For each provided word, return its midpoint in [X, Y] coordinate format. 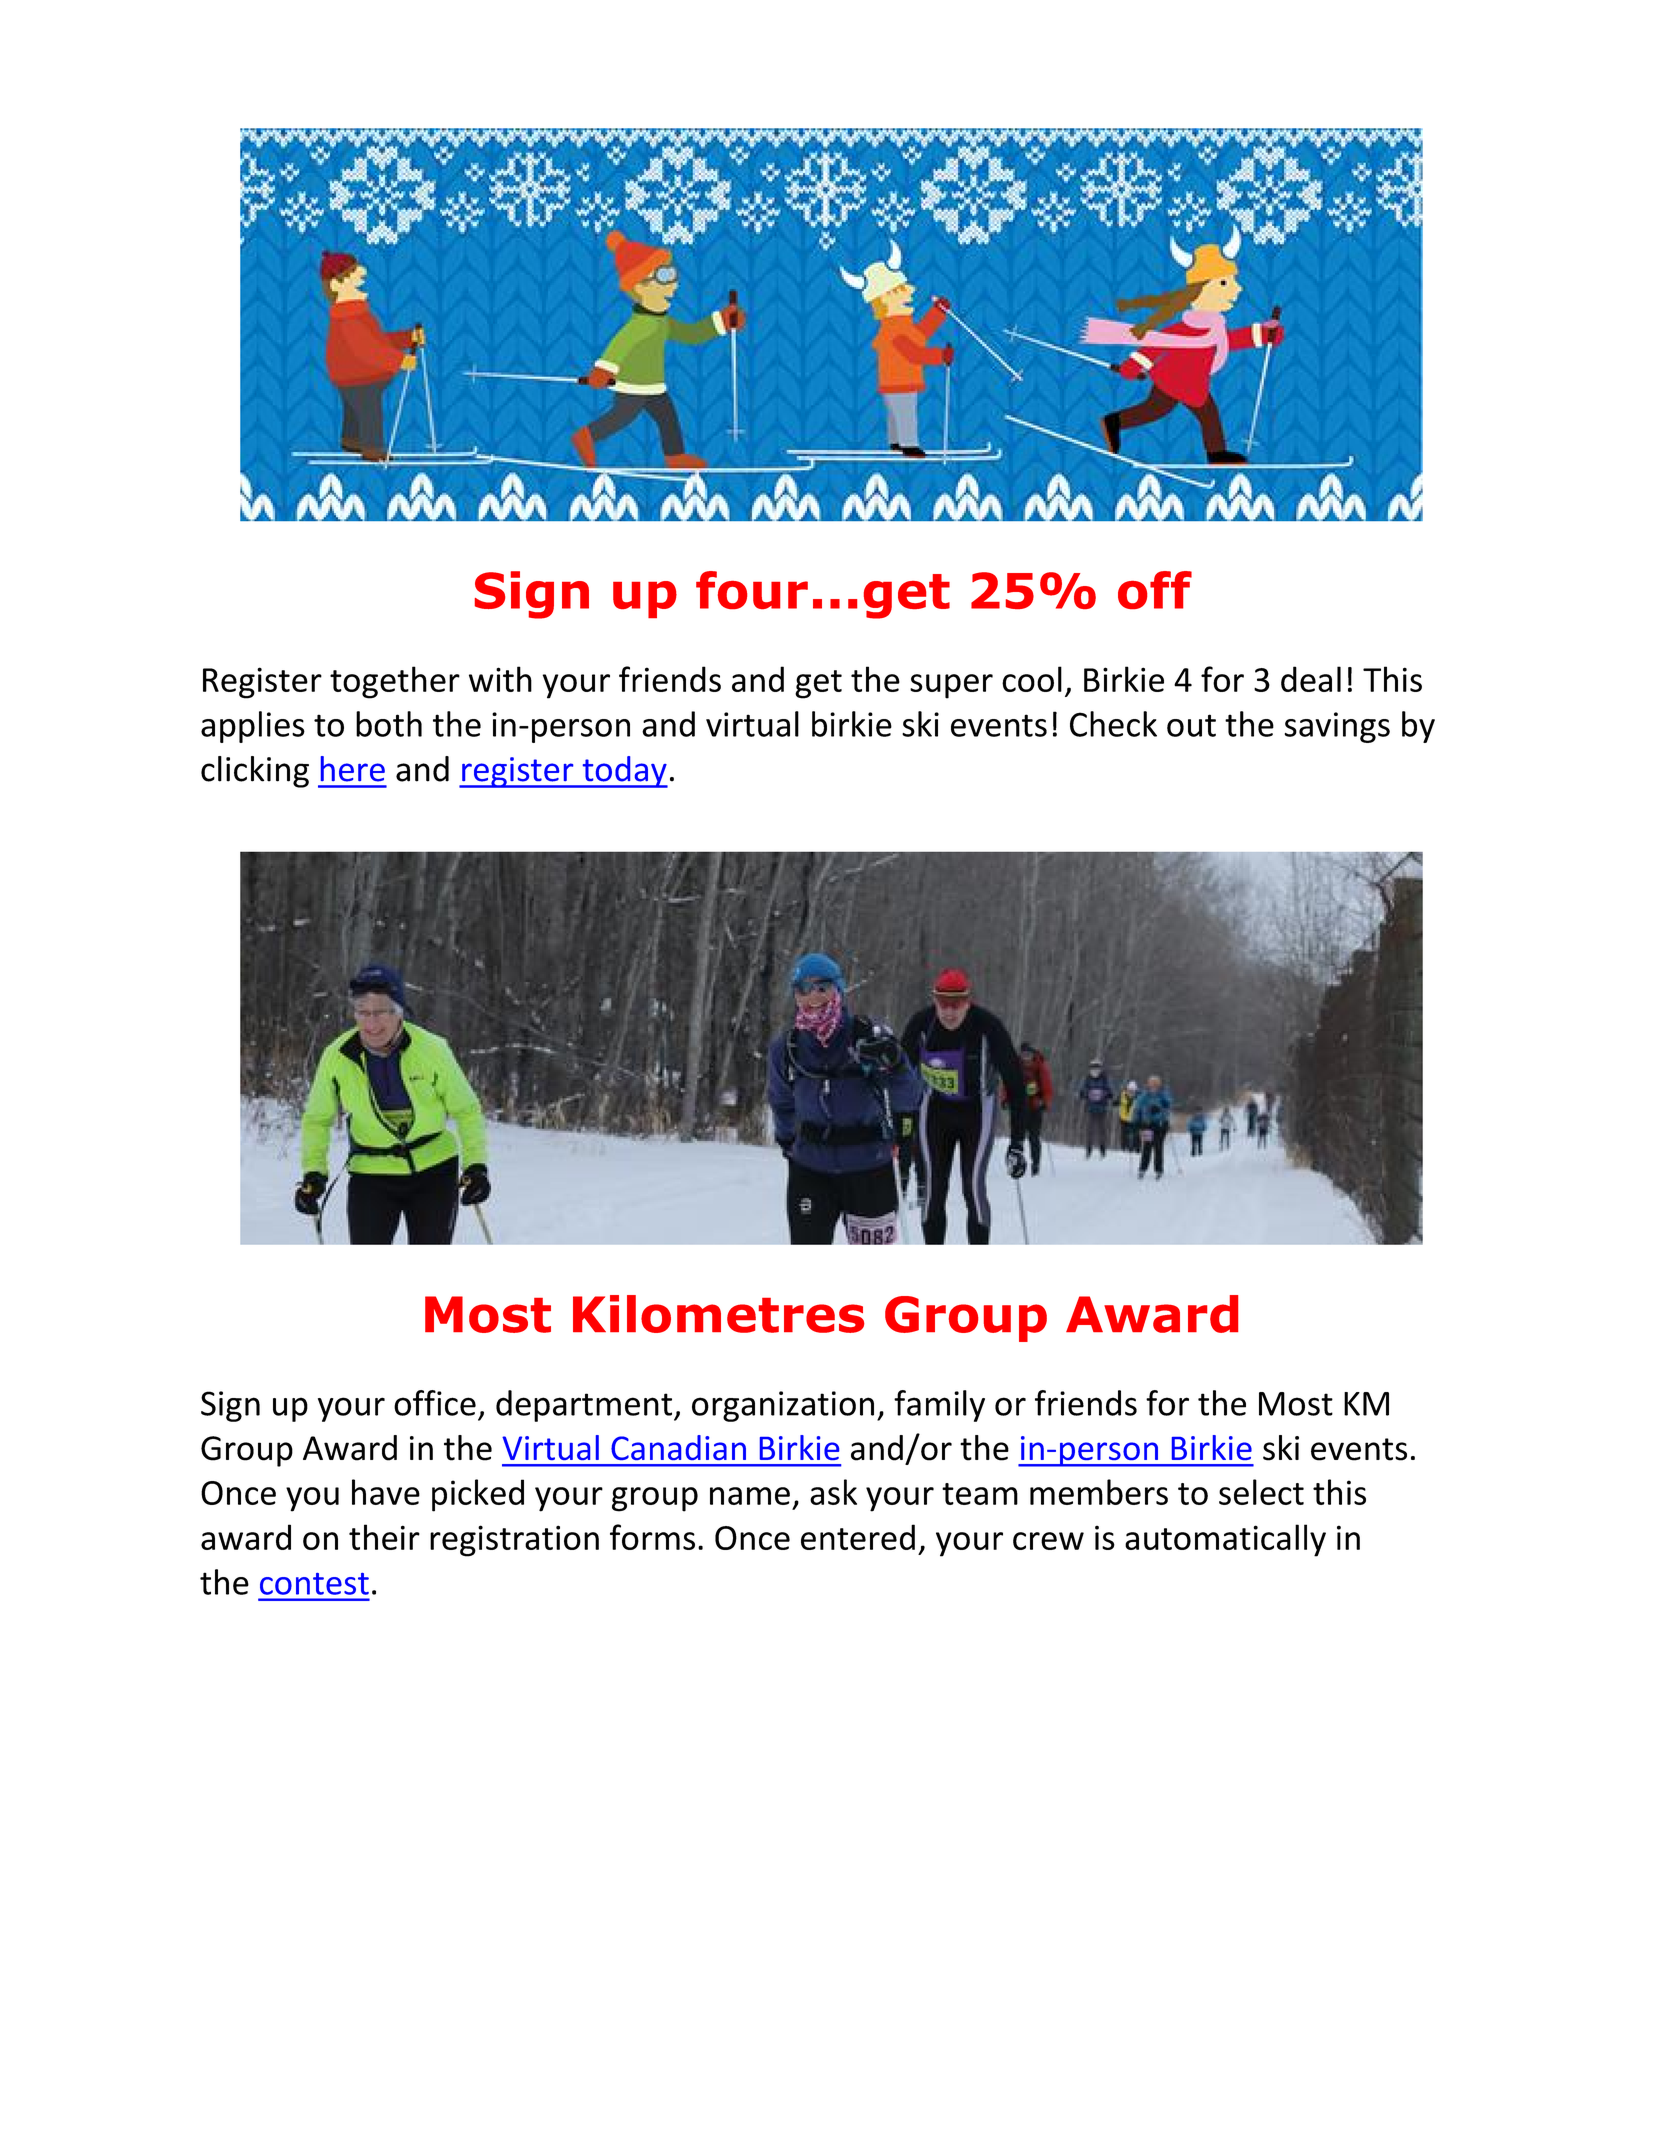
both [389, 724]
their [384, 1537]
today [624, 772]
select [1261, 1492]
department [585, 1406]
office [435, 1403]
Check [1113, 724]
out [1191, 725]
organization [783, 1406]
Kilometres [718, 1314]
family [939, 1406]
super [951, 686]
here [353, 769]
